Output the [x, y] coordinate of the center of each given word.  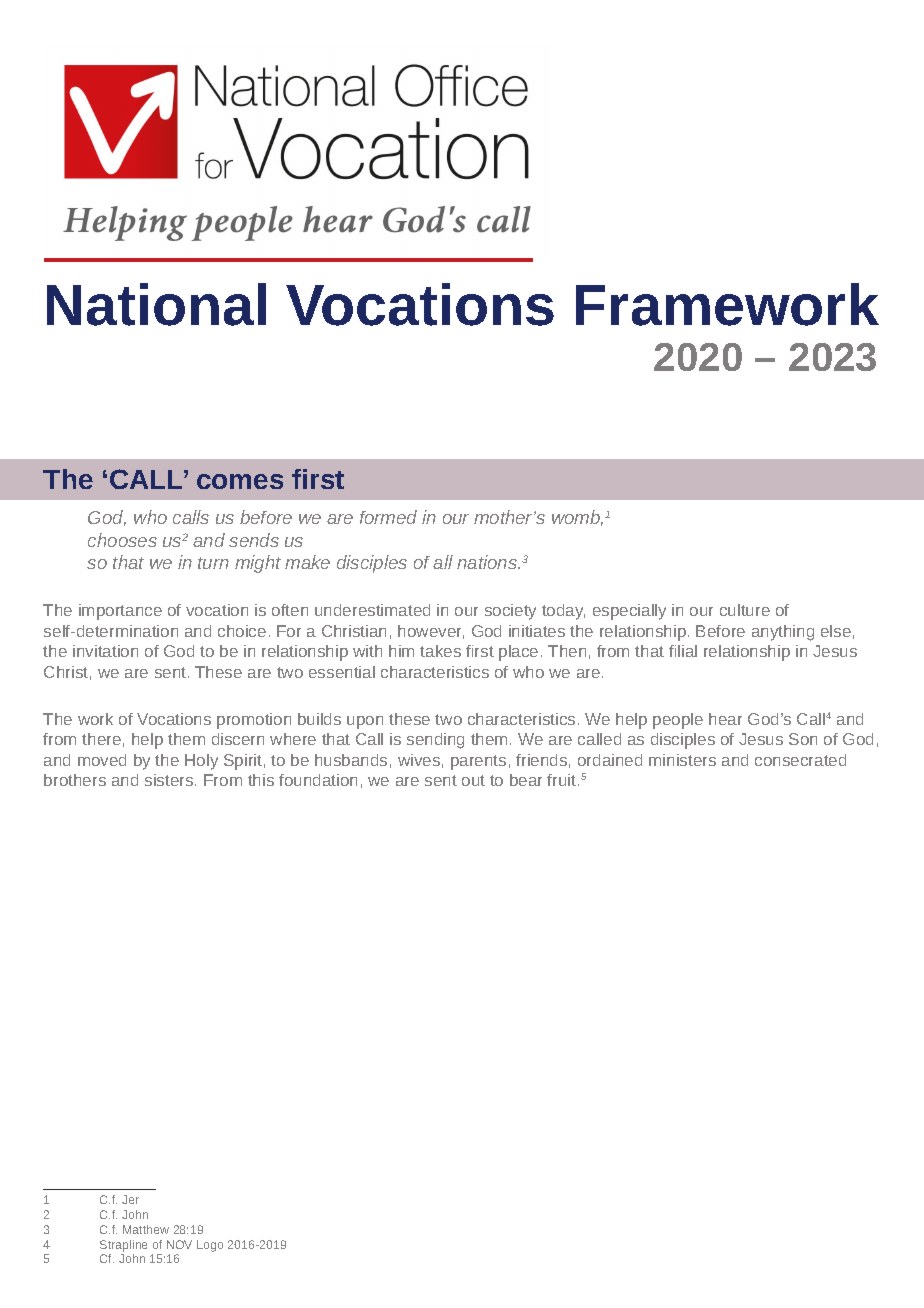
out [473, 780]
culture [745, 610]
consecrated [800, 760]
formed [388, 517]
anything [783, 633]
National [156, 304]
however [431, 632]
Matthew [146, 1229]
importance [120, 612]
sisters [170, 780]
